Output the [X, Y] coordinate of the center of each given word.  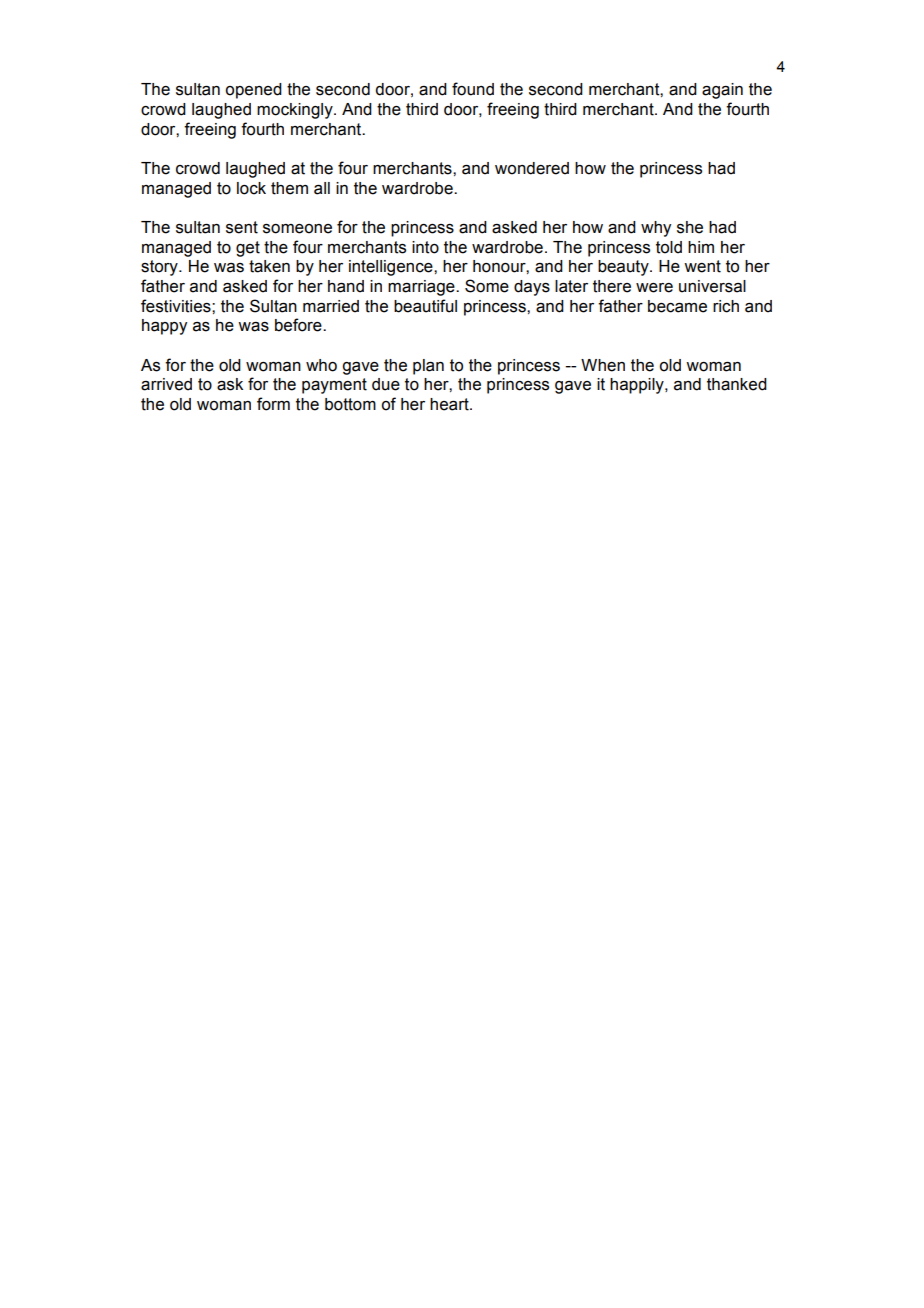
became [677, 306]
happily [638, 386]
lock [251, 188]
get [248, 249]
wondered [532, 168]
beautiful [425, 306]
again [722, 91]
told [669, 247]
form [273, 404]
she [690, 227]
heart [450, 404]
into [425, 247]
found [473, 89]
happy [164, 327]
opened [253, 91]
